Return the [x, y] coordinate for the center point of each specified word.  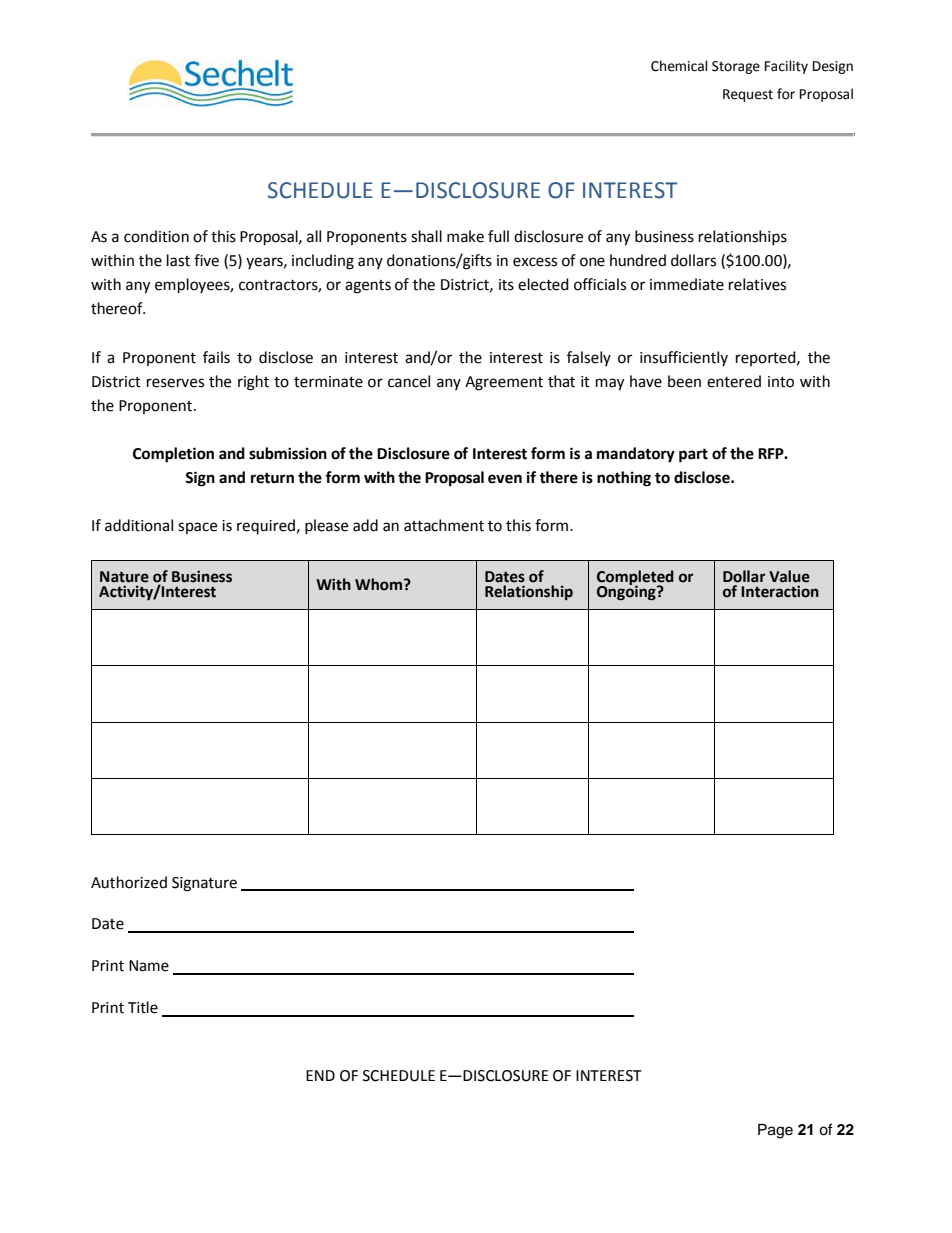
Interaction [780, 591]
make [465, 236]
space [197, 528]
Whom [378, 584]
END [320, 1075]
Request [748, 95]
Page [775, 1131]
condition [156, 236]
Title [143, 1007]
